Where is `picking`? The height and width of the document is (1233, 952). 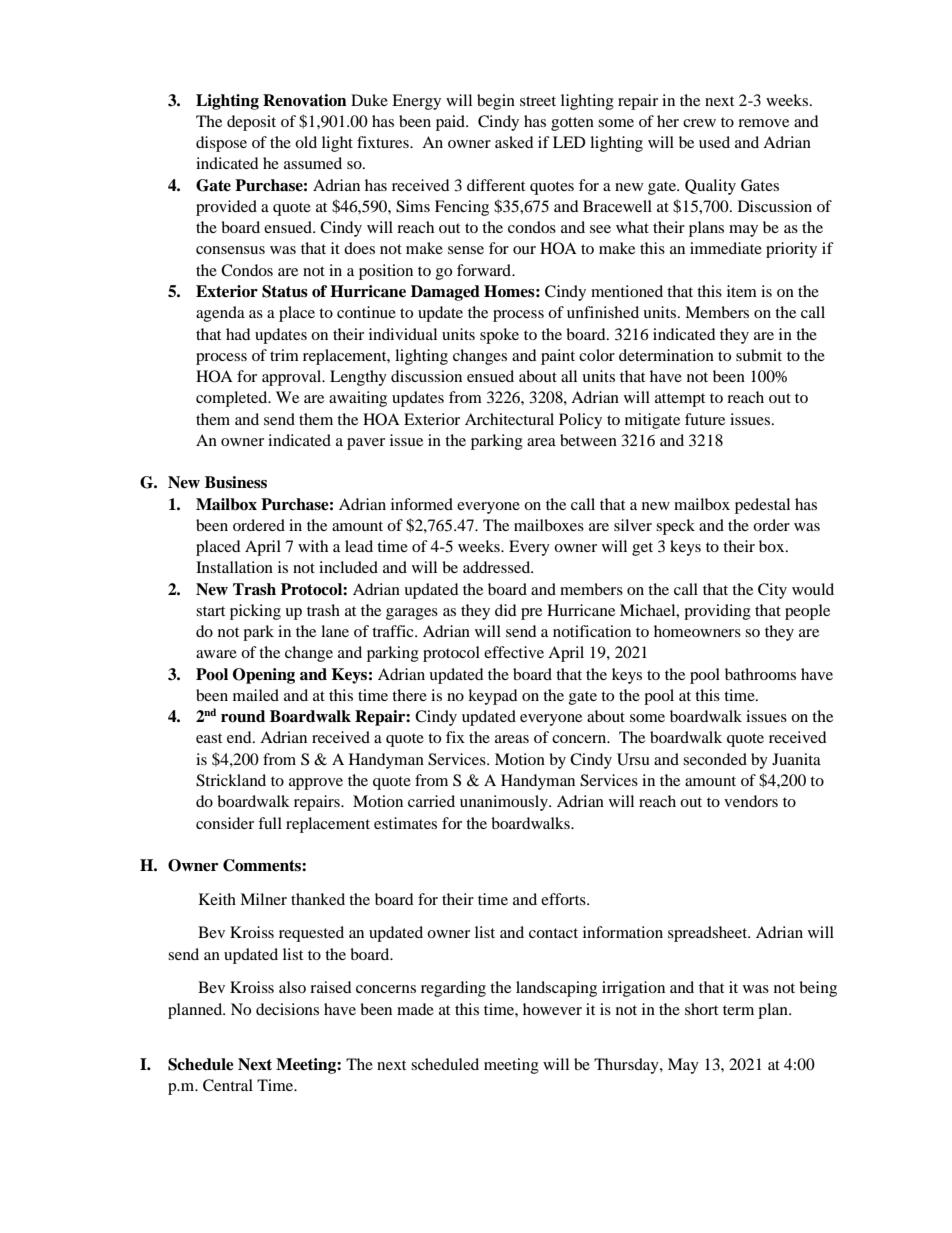
picking is located at coordinates (255, 612).
